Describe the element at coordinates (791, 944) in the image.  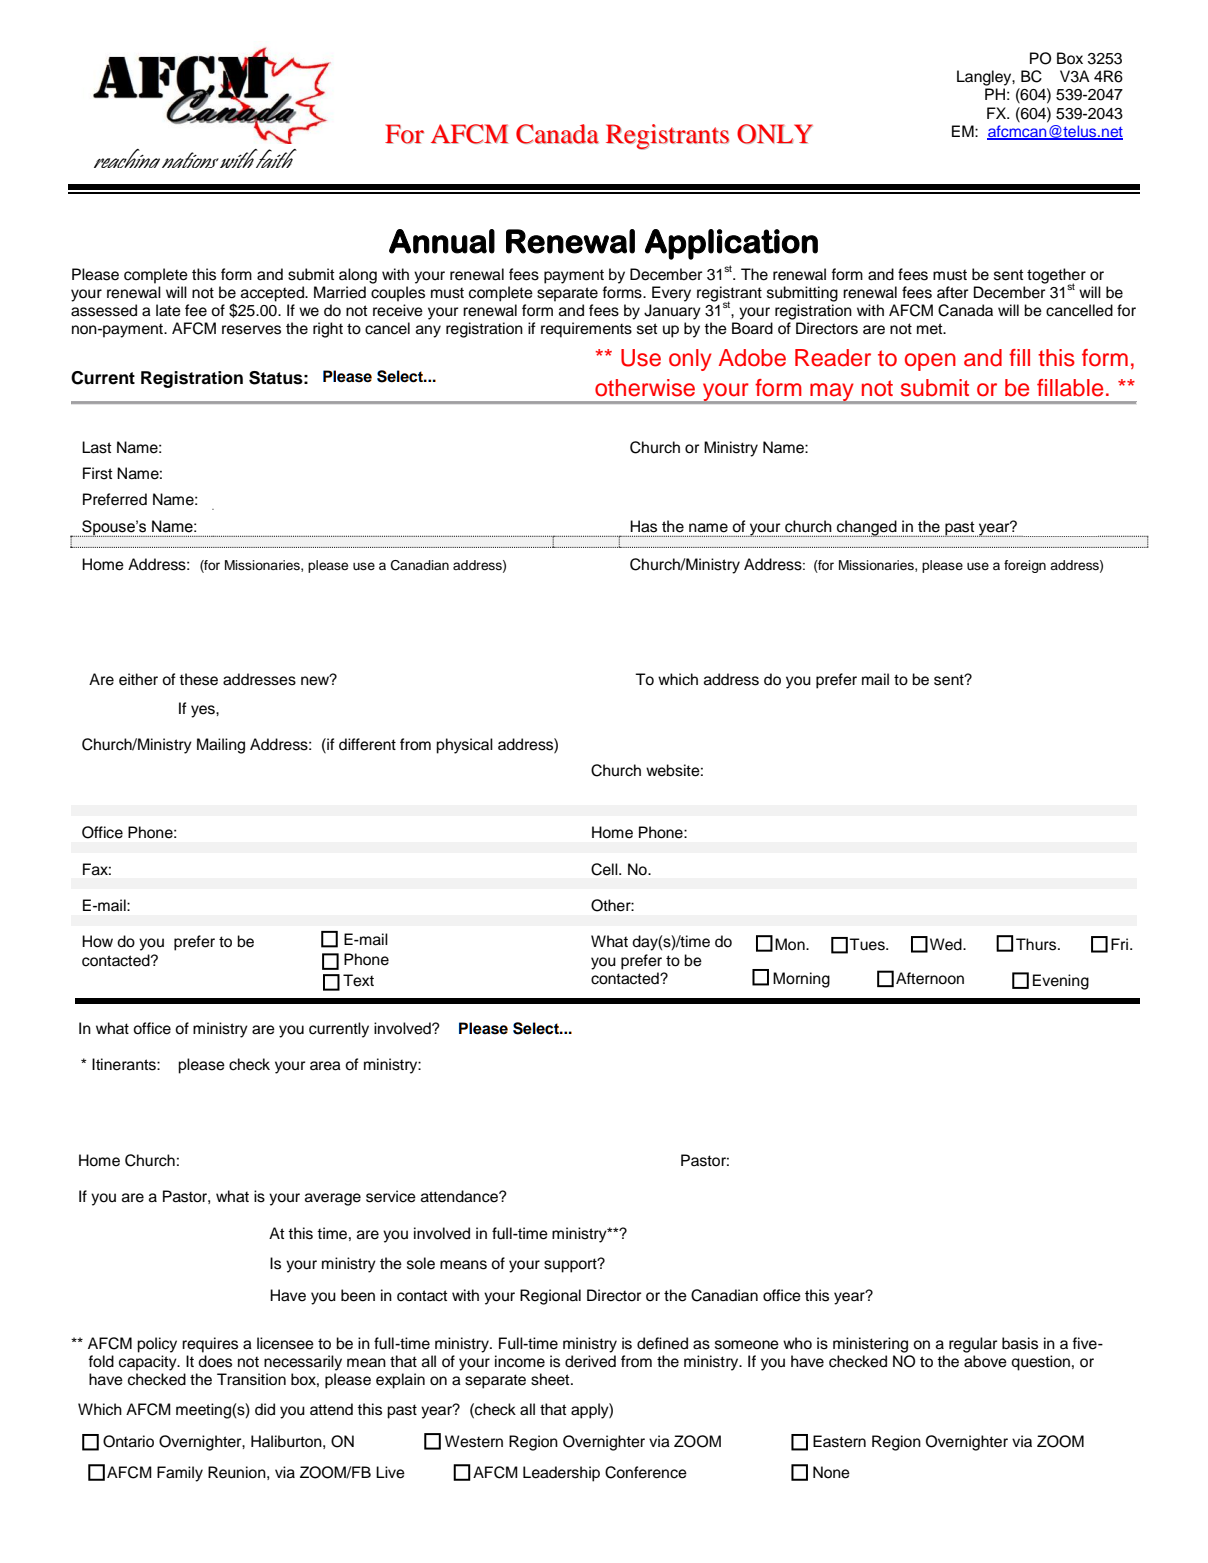
I see `Mon` at that location.
